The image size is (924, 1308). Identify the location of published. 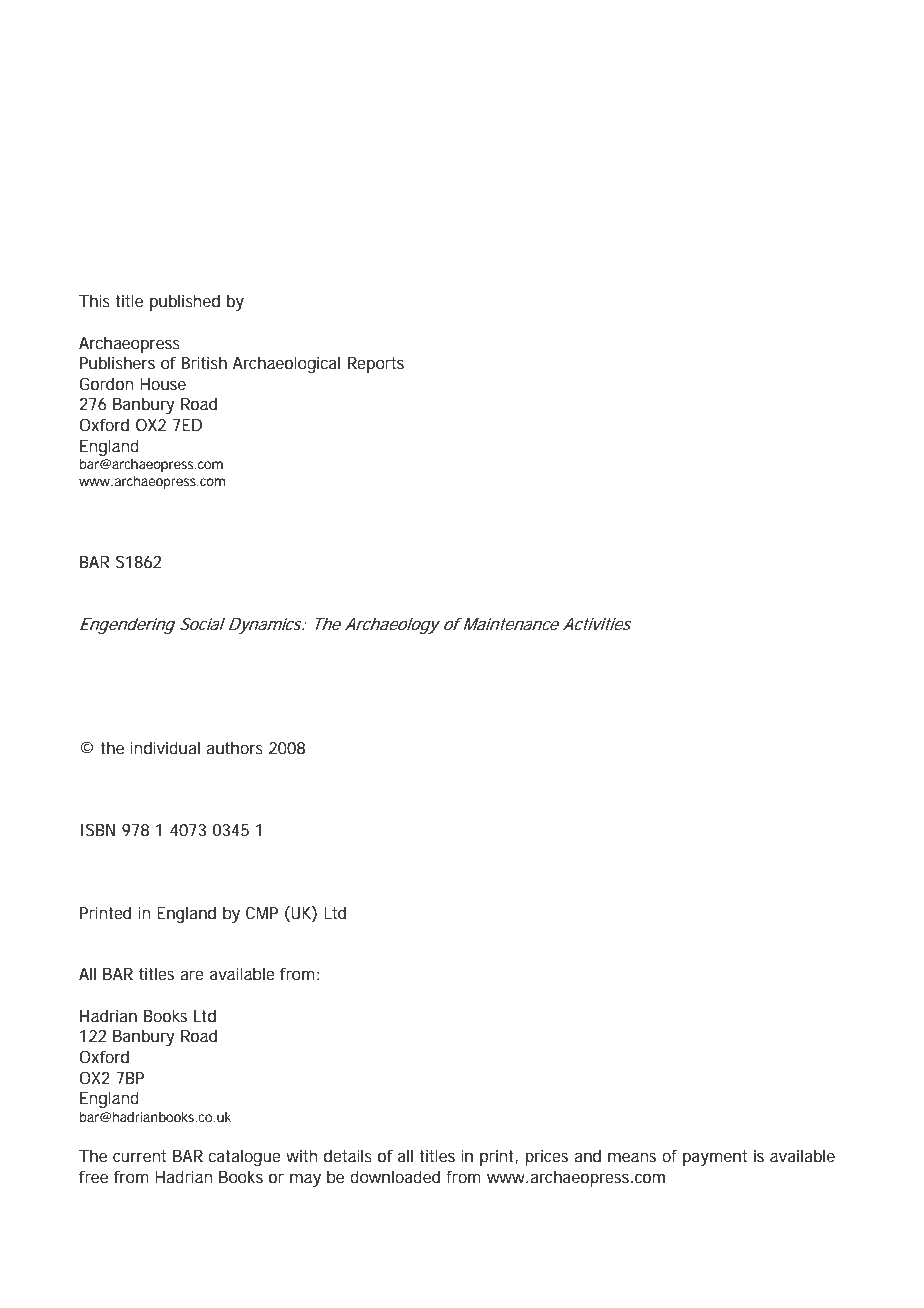
(185, 302).
